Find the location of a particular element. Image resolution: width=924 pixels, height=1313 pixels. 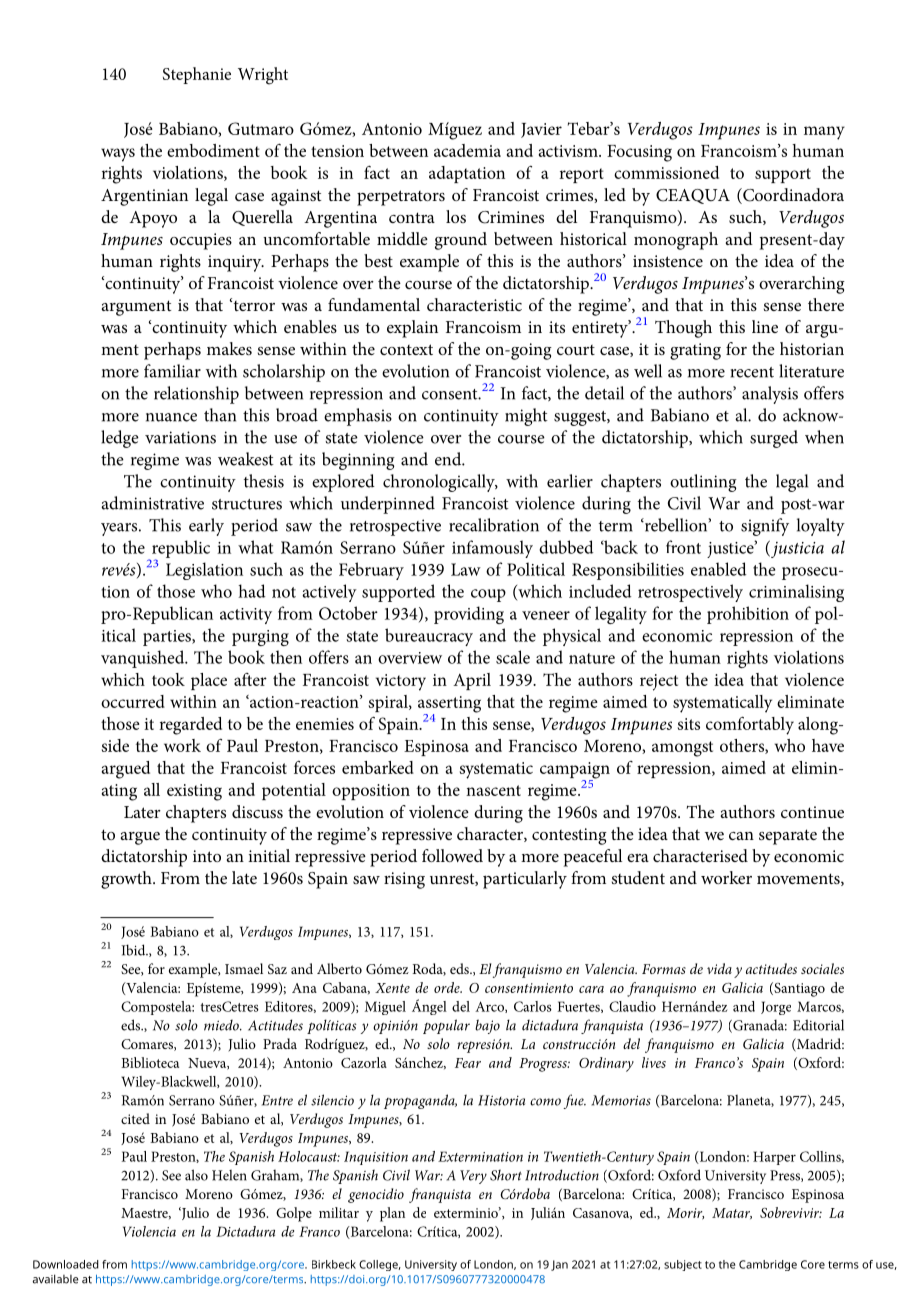

April is located at coordinates (472, 681).
